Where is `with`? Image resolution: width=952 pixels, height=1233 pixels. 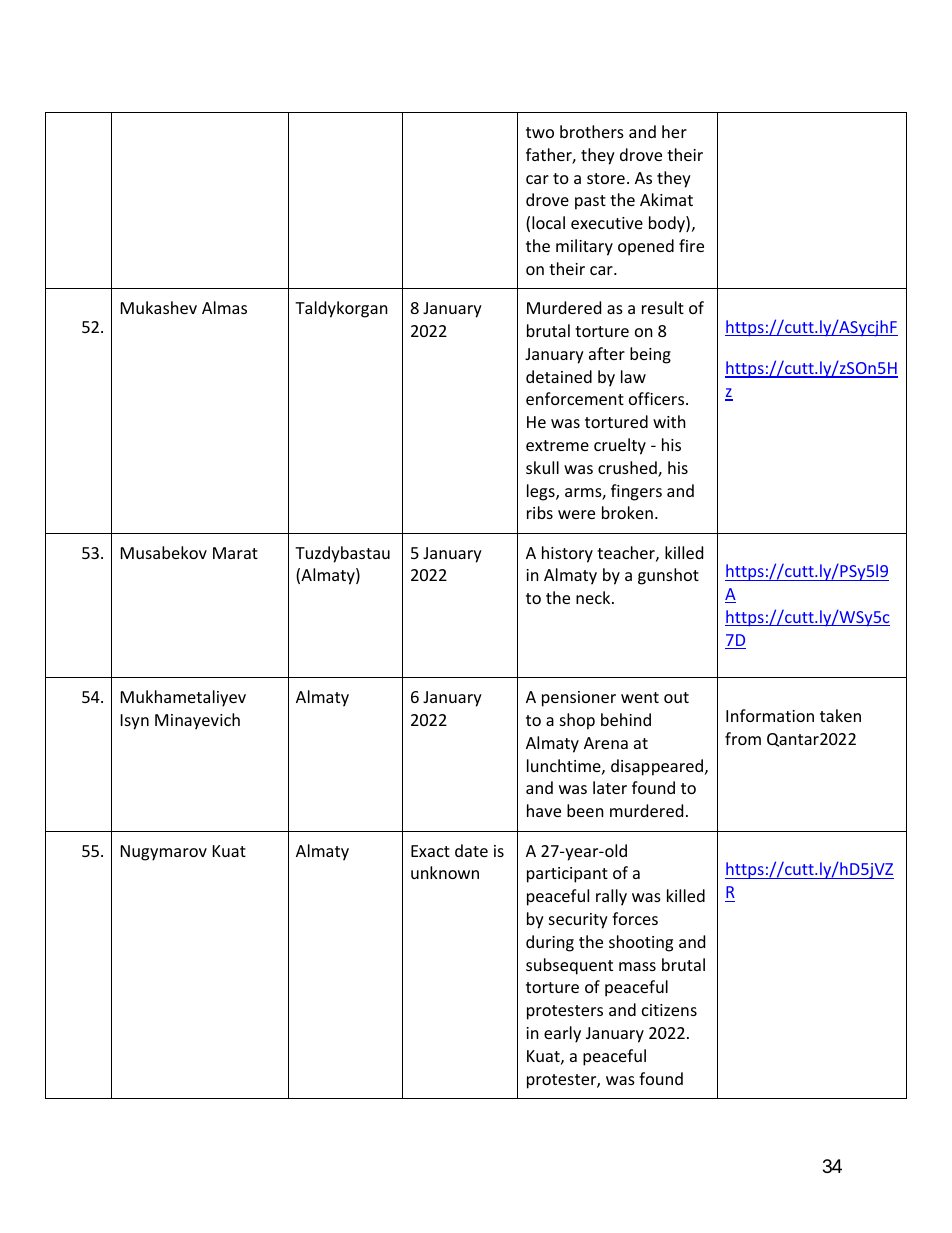 with is located at coordinates (669, 421).
